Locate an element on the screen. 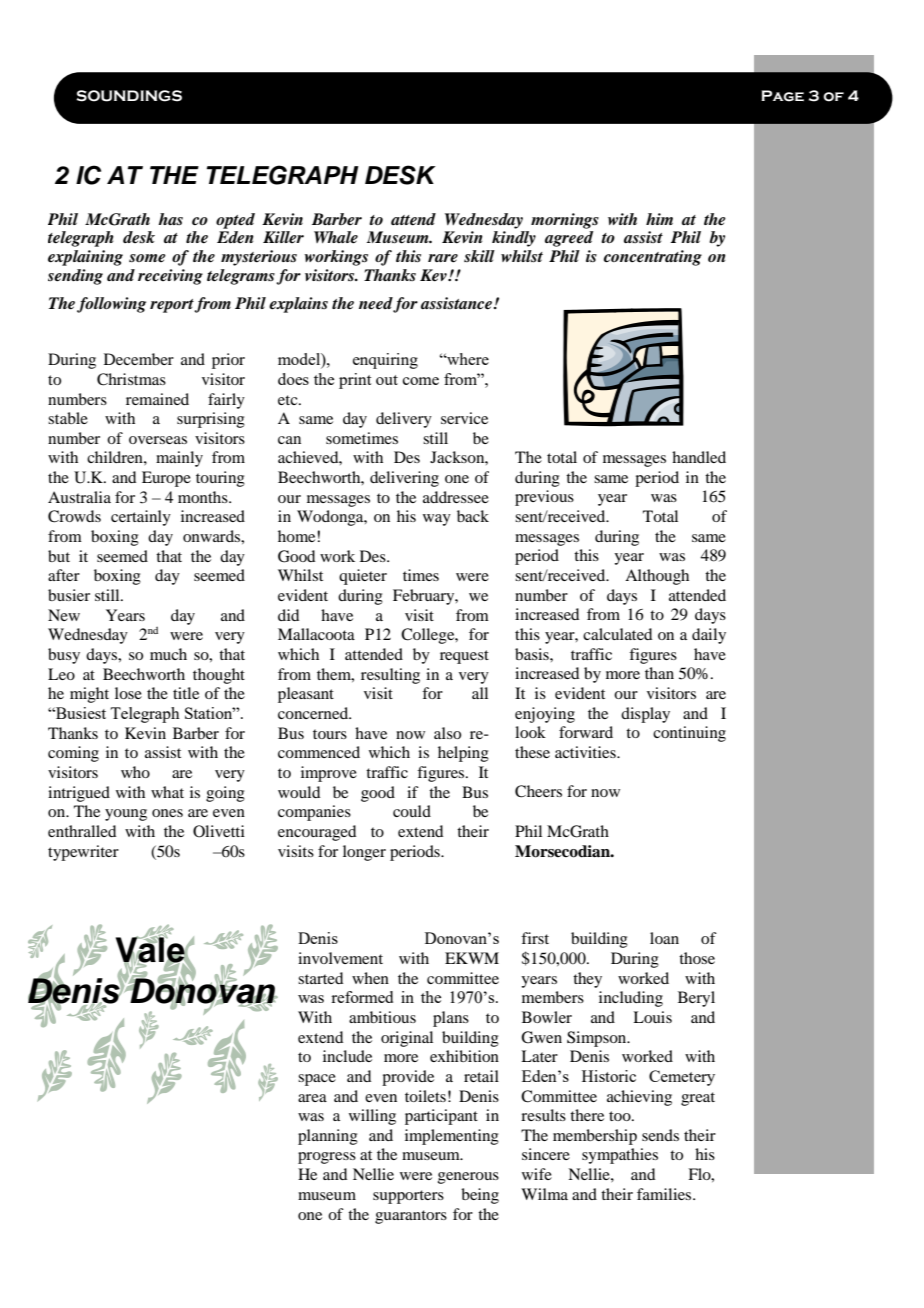 Image resolution: width=924 pixels, height=1308 pixels. much is located at coordinates (168, 654).
